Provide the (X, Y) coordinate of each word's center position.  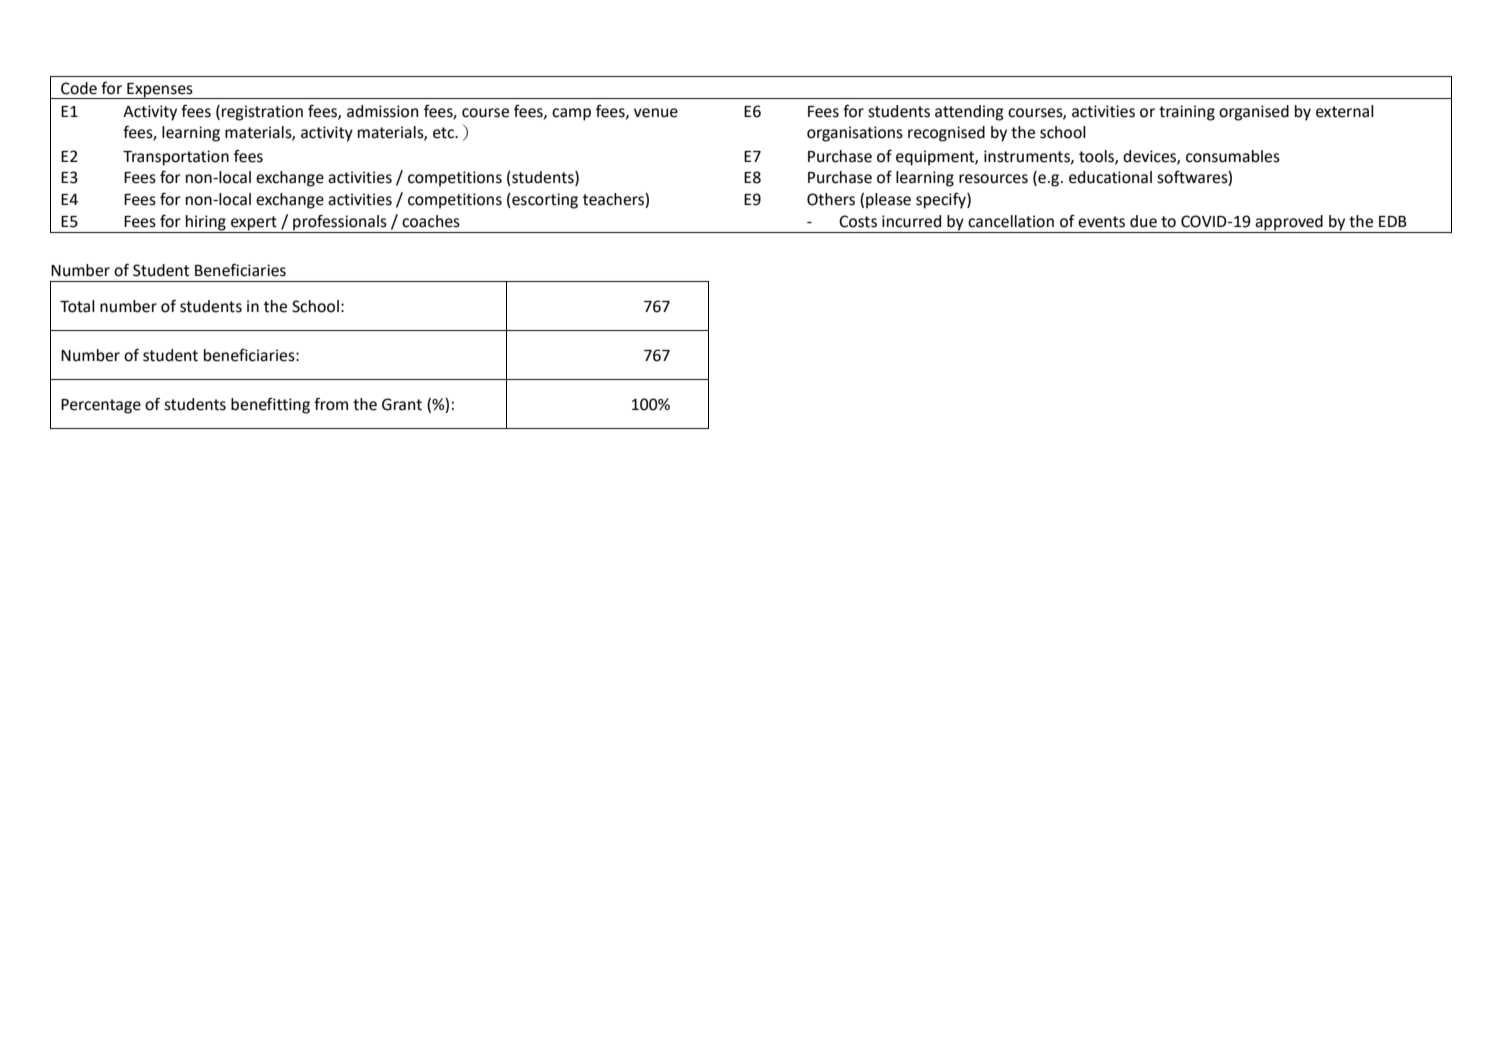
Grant (402, 404)
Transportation (176, 158)
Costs (858, 221)
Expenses (160, 91)
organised (1254, 113)
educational (1110, 177)
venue (656, 113)
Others (831, 199)
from (331, 404)
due (1143, 221)
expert (254, 224)
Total (77, 306)
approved (1289, 224)
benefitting (270, 405)
